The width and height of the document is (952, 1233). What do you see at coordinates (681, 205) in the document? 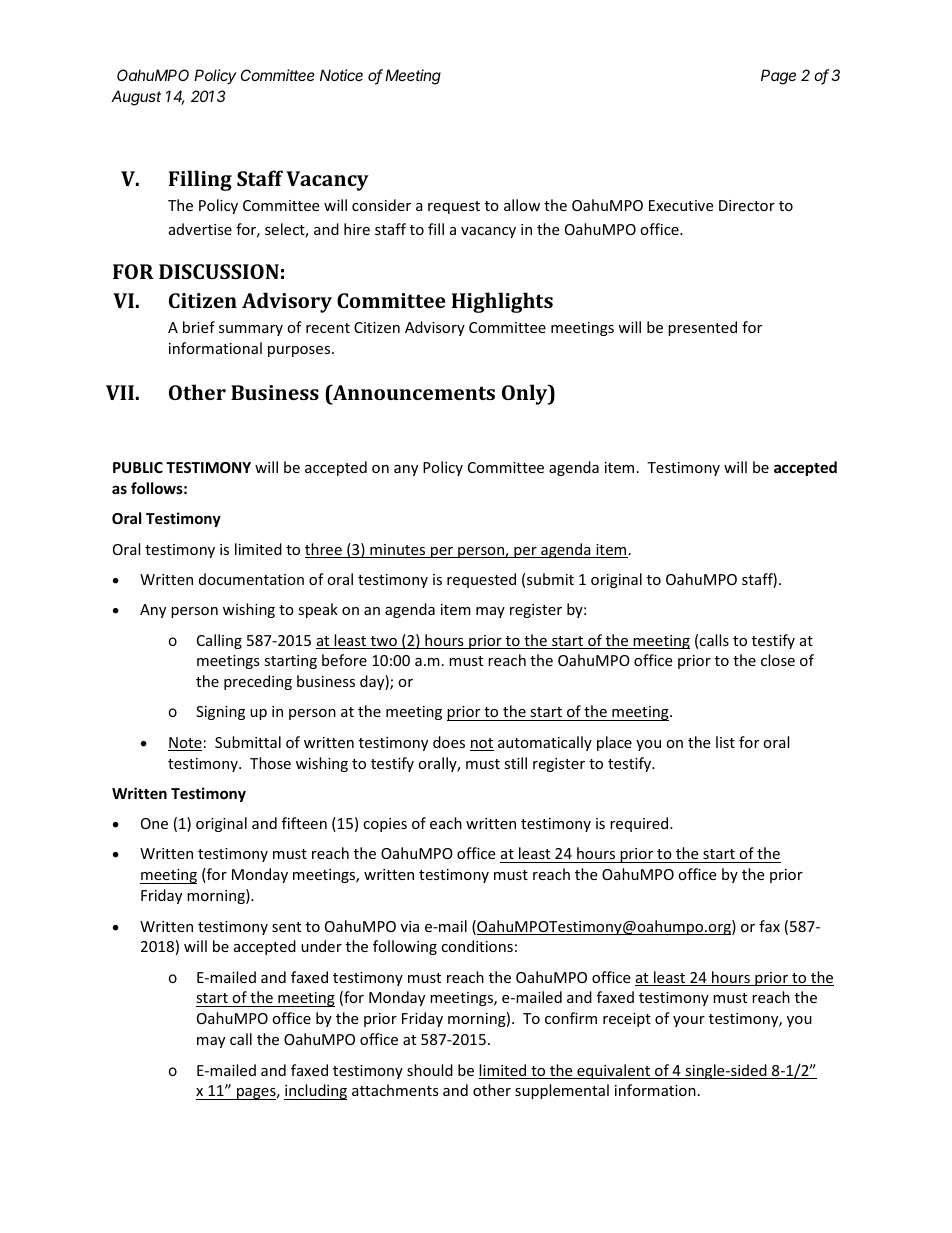
I see `Executive` at bounding box center [681, 205].
